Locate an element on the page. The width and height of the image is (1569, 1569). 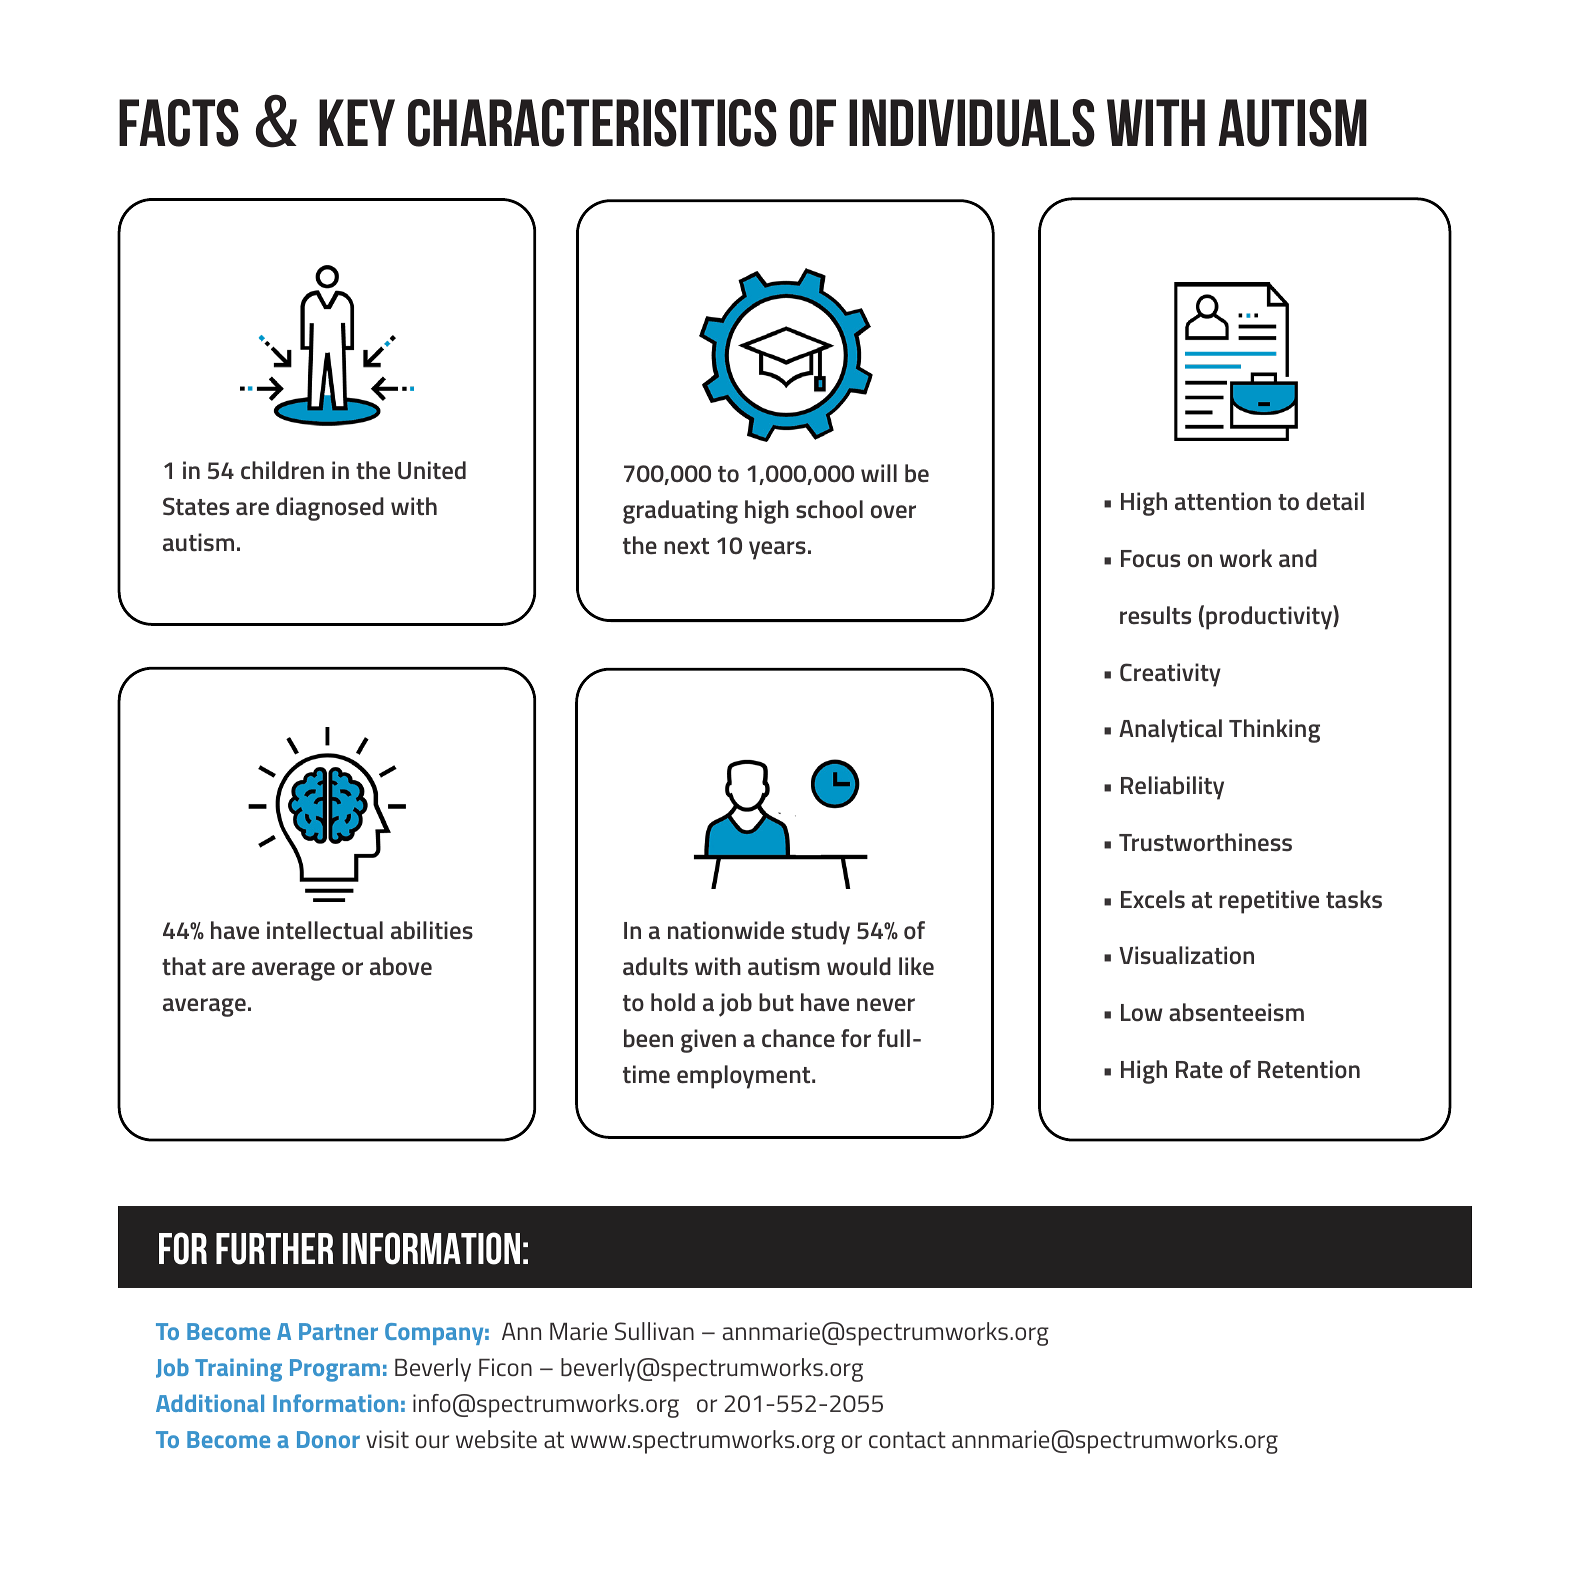
individuals is located at coordinates (972, 123).
